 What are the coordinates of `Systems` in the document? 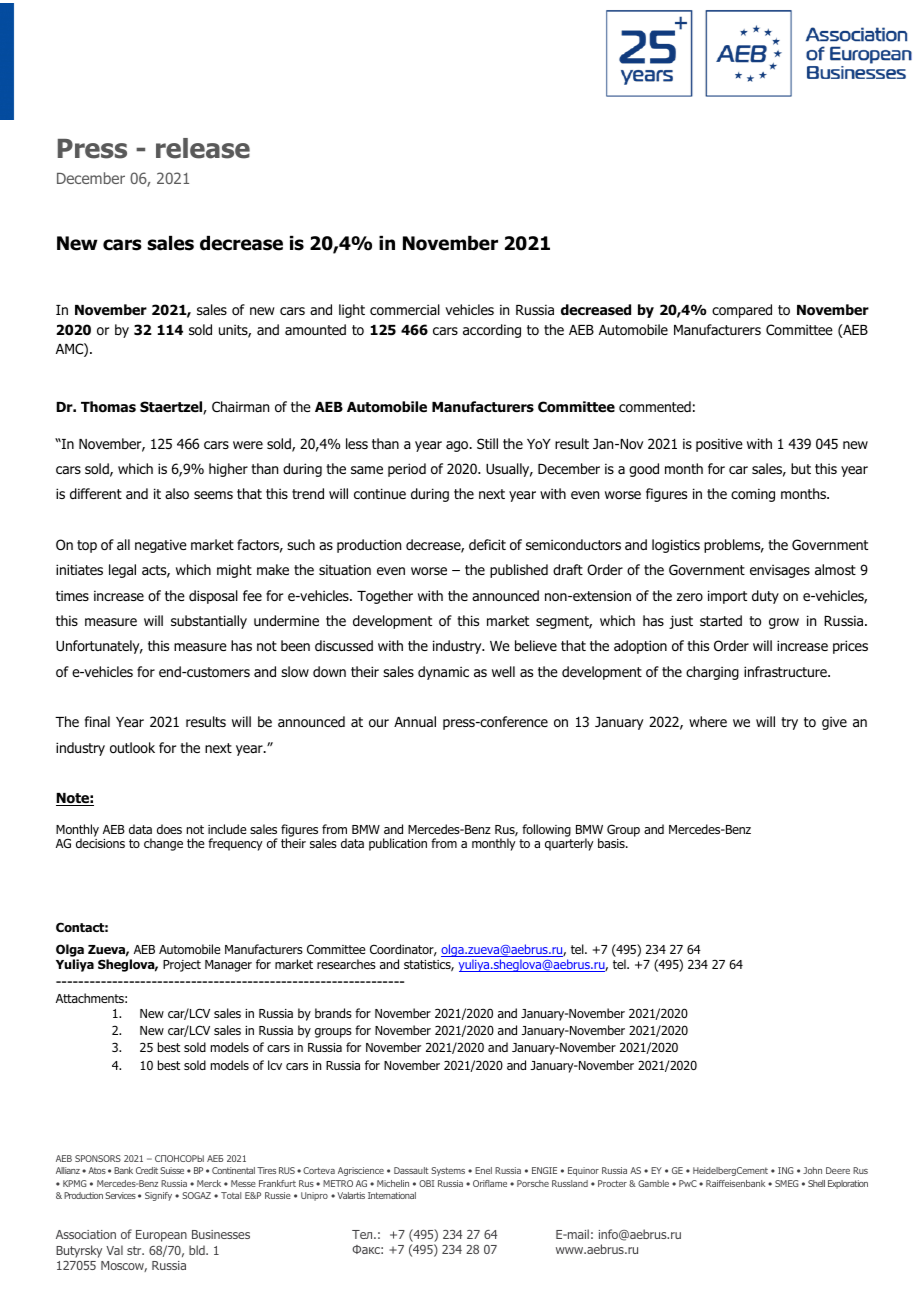 It's located at (448, 1171).
